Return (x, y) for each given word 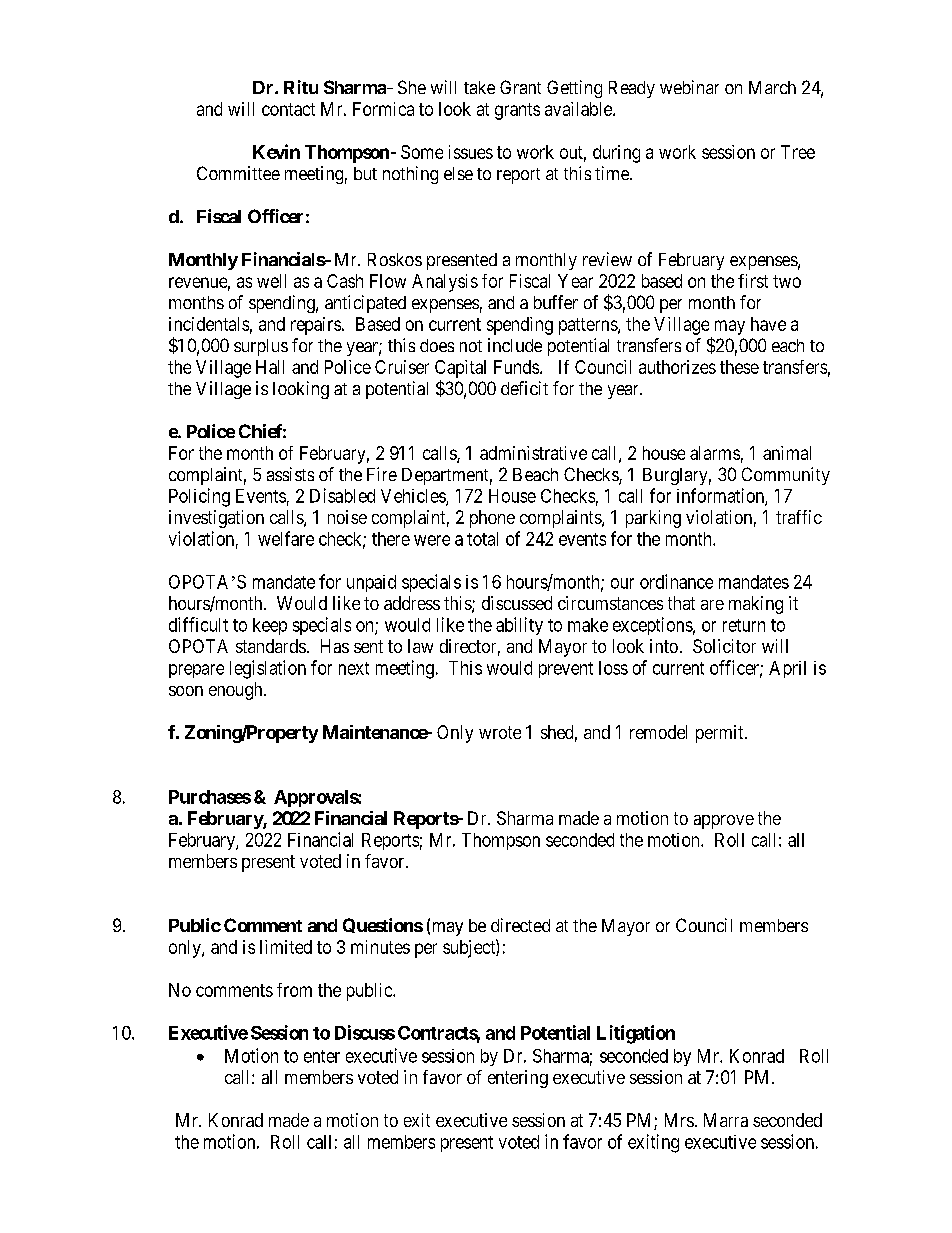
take (479, 87)
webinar (689, 87)
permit (721, 734)
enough (237, 691)
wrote (500, 732)
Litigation (636, 1034)
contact (288, 109)
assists (290, 474)
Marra (726, 1120)
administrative (533, 453)
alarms (715, 453)
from (294, 990)
